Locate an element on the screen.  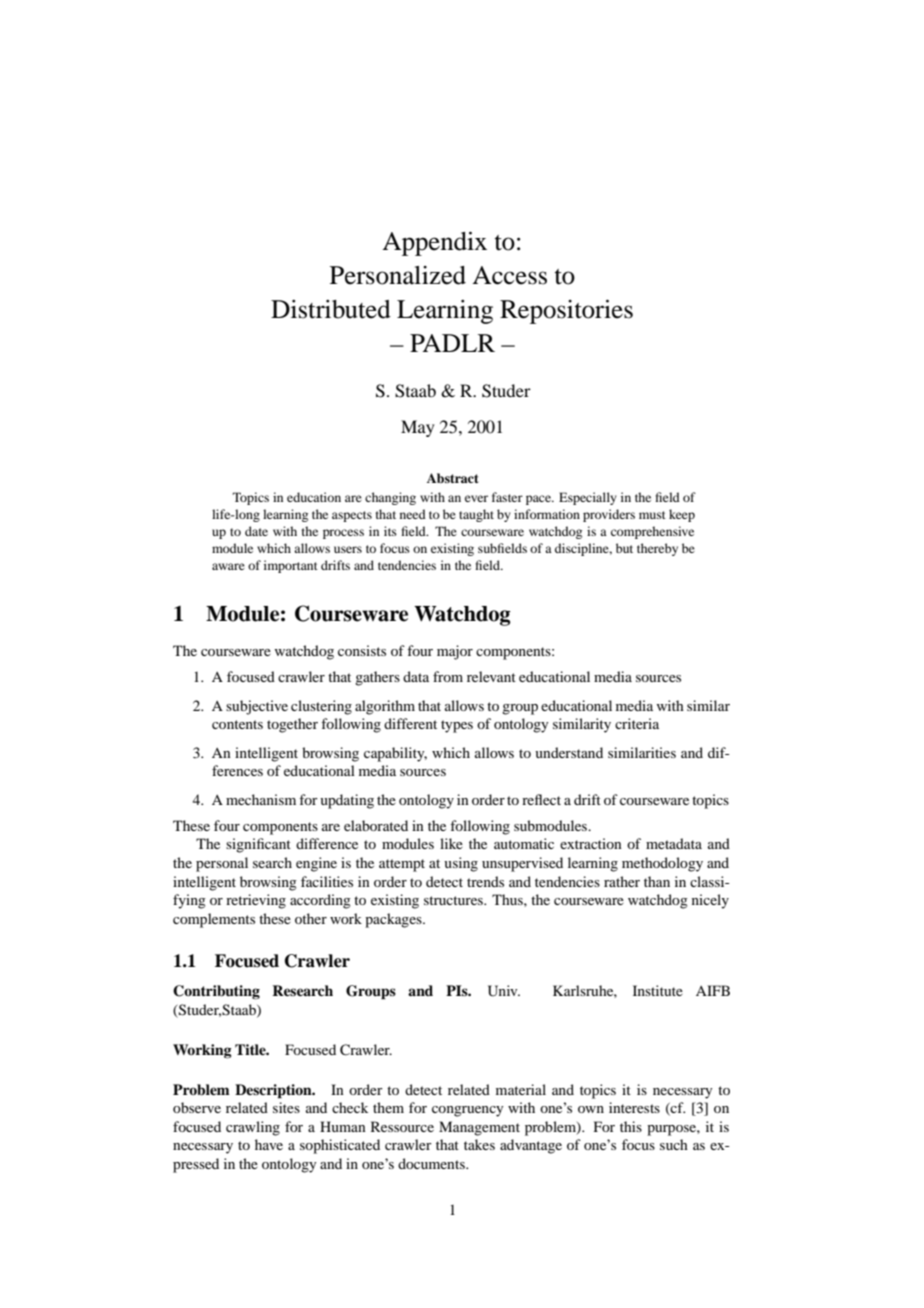
structures is located at coordinates (454, 900).
